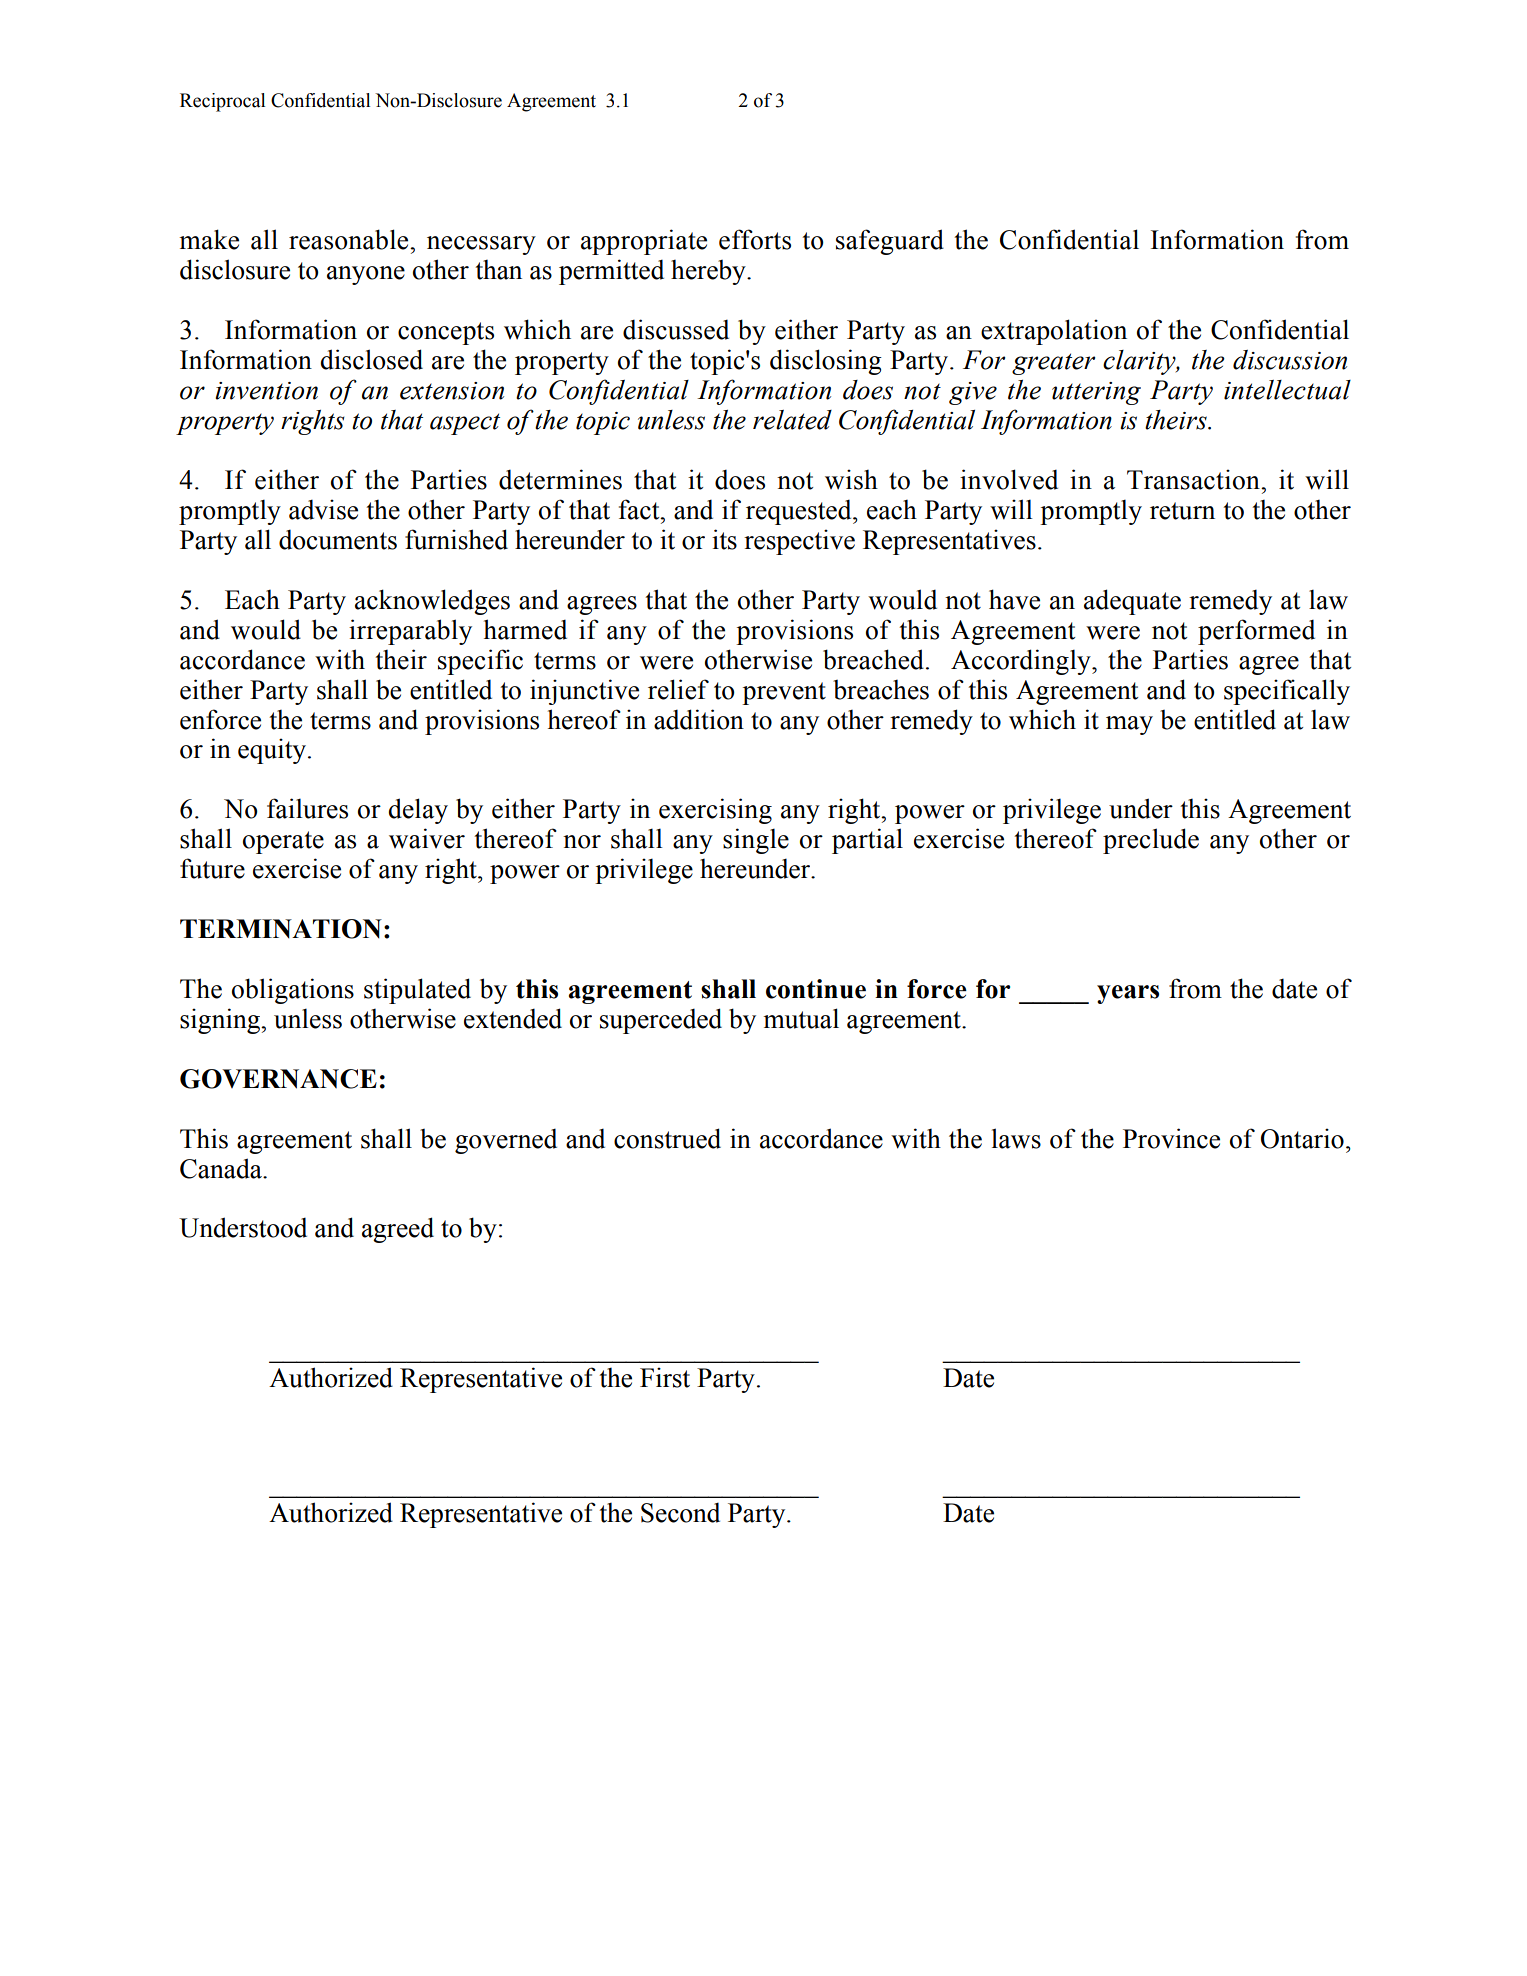  Describe the element at coordinates (1151, 841) in the document. I see `preclude` at that location.
